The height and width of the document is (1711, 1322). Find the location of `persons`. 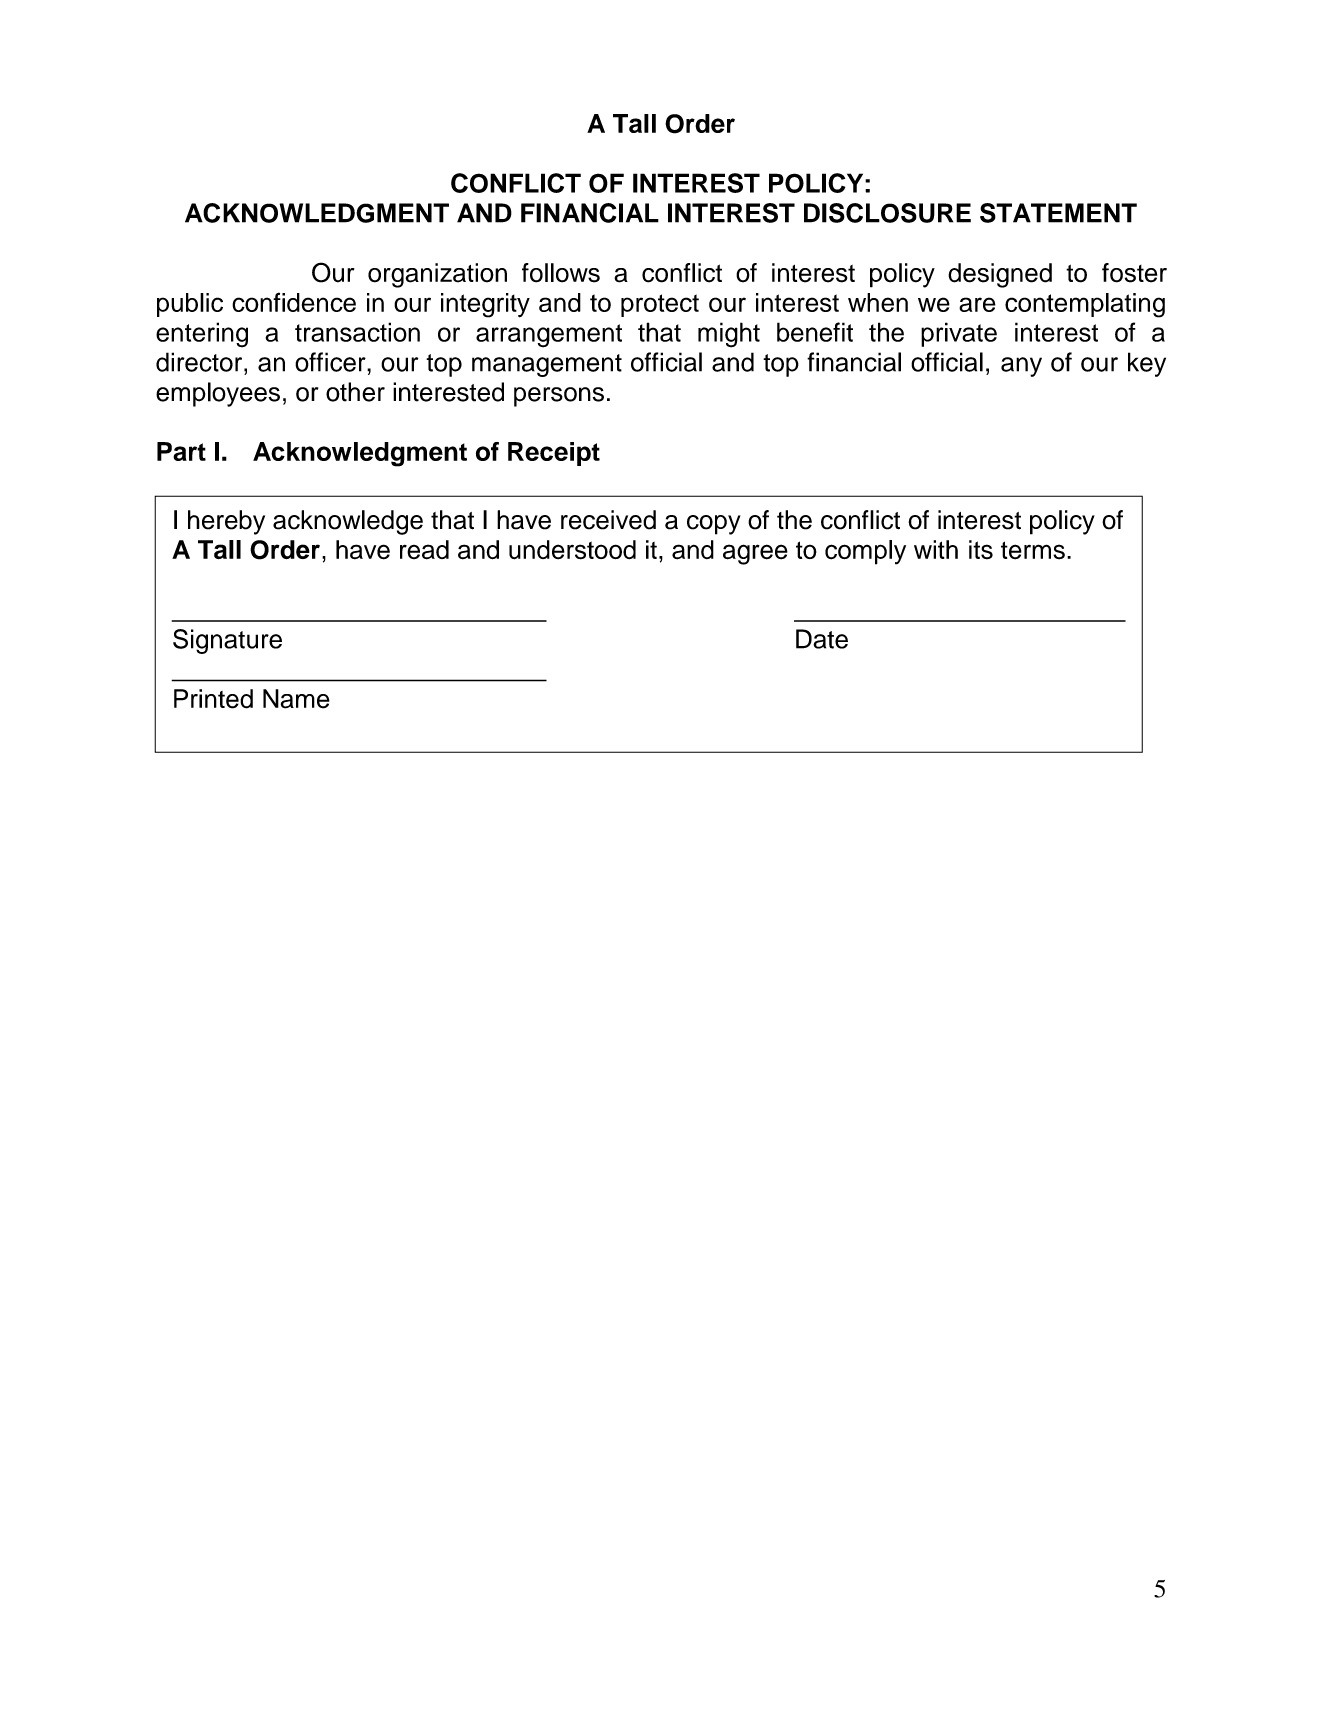

persons is located at coordinates (559, 397).
